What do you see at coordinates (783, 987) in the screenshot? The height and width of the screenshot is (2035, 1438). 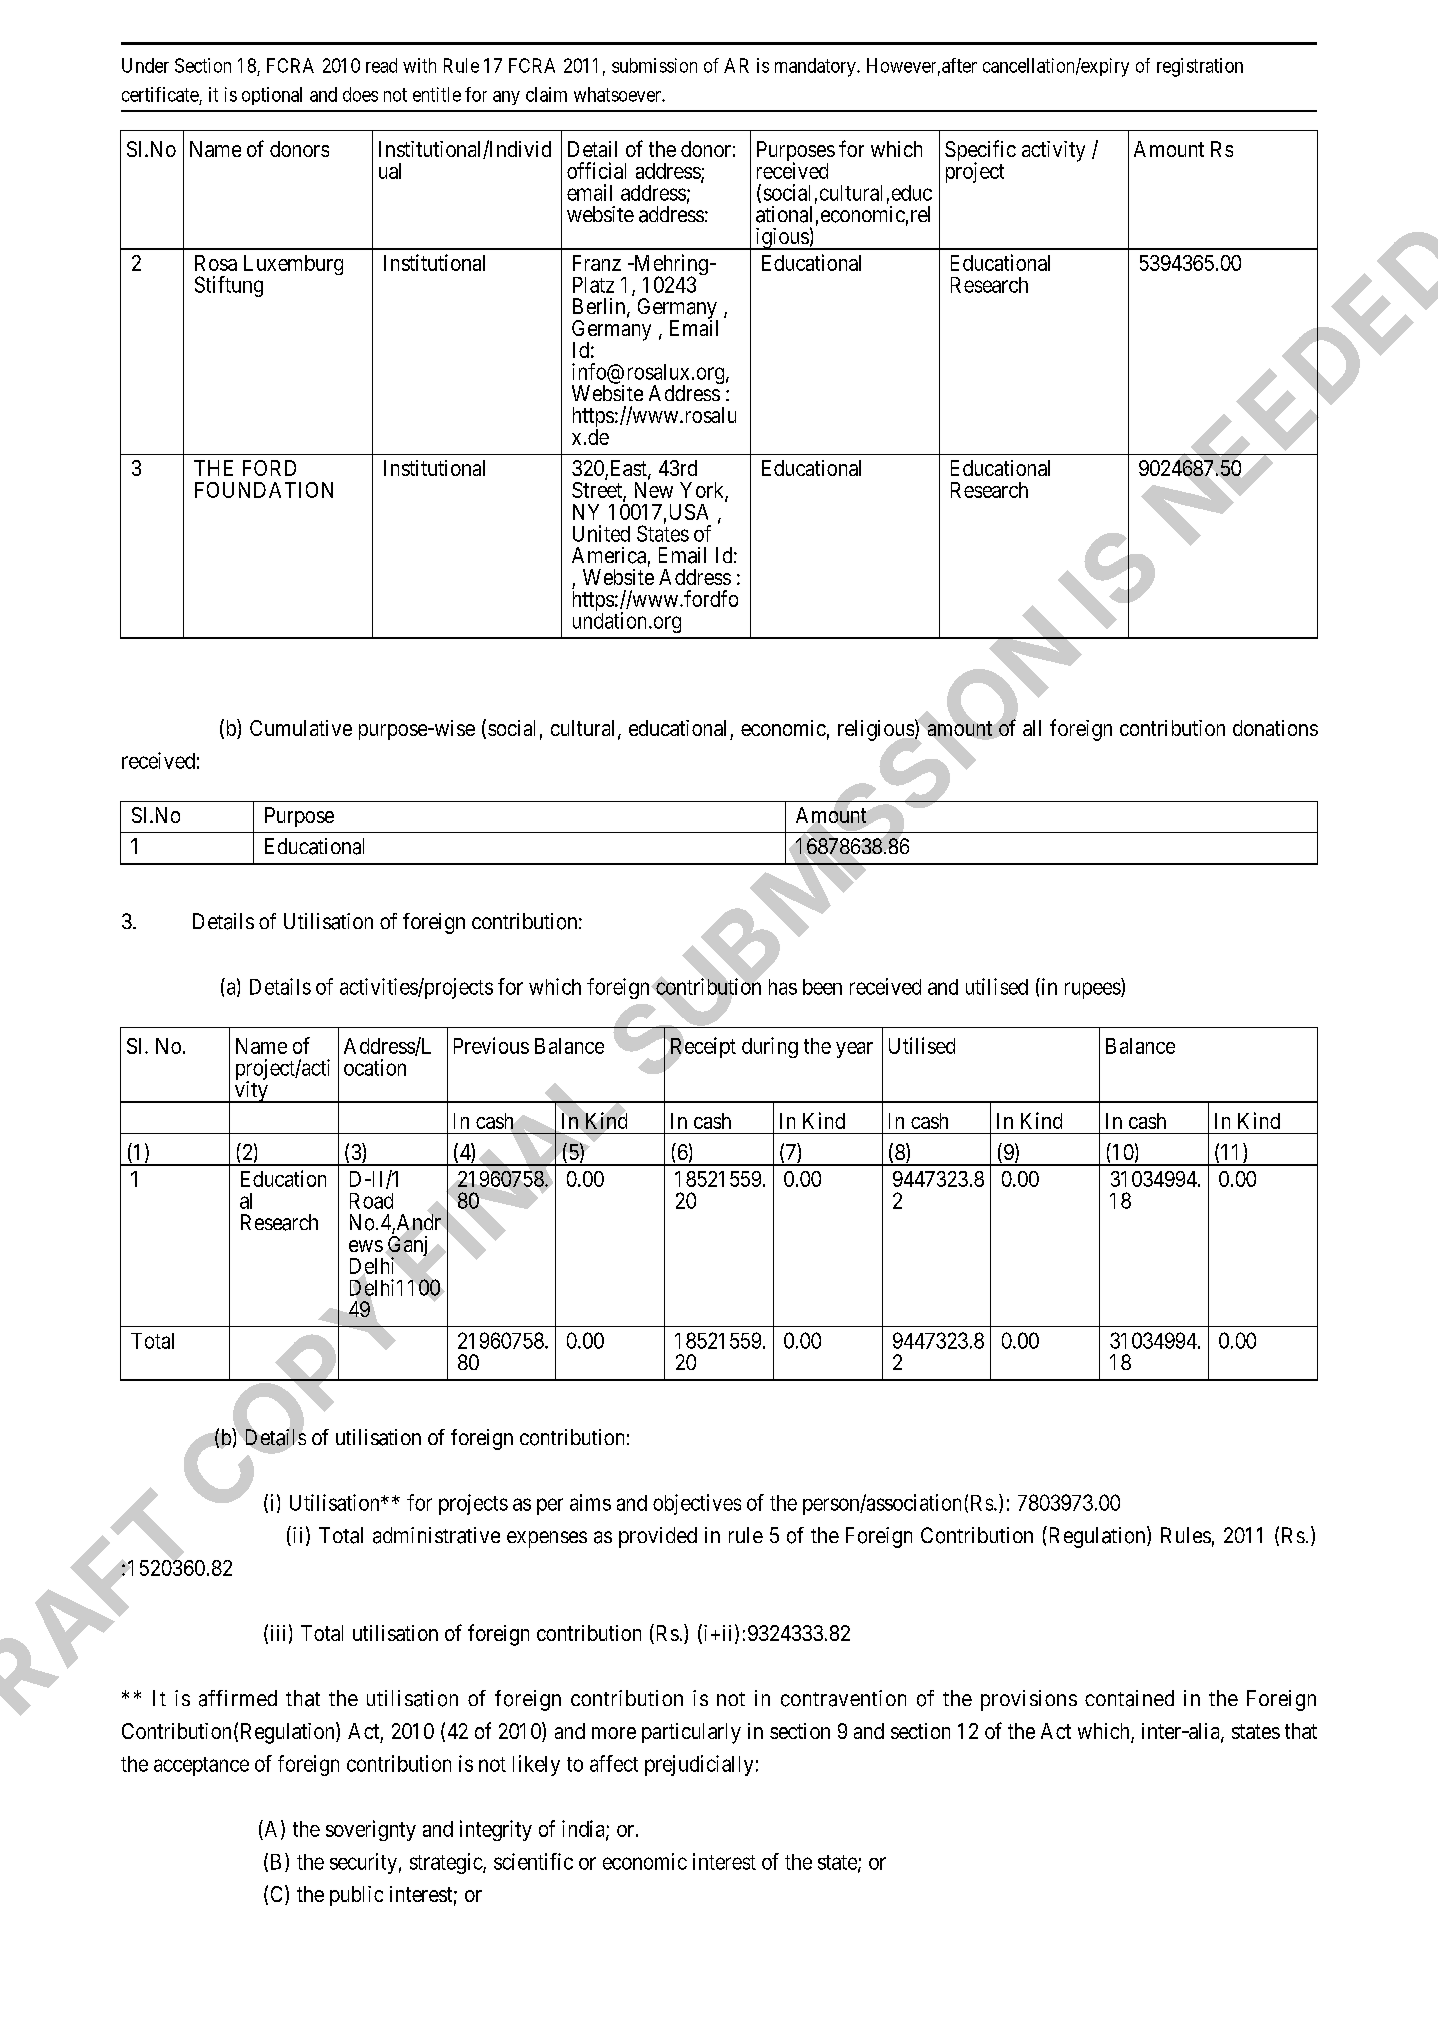 I see `has` at bounding box center [783, 987].
